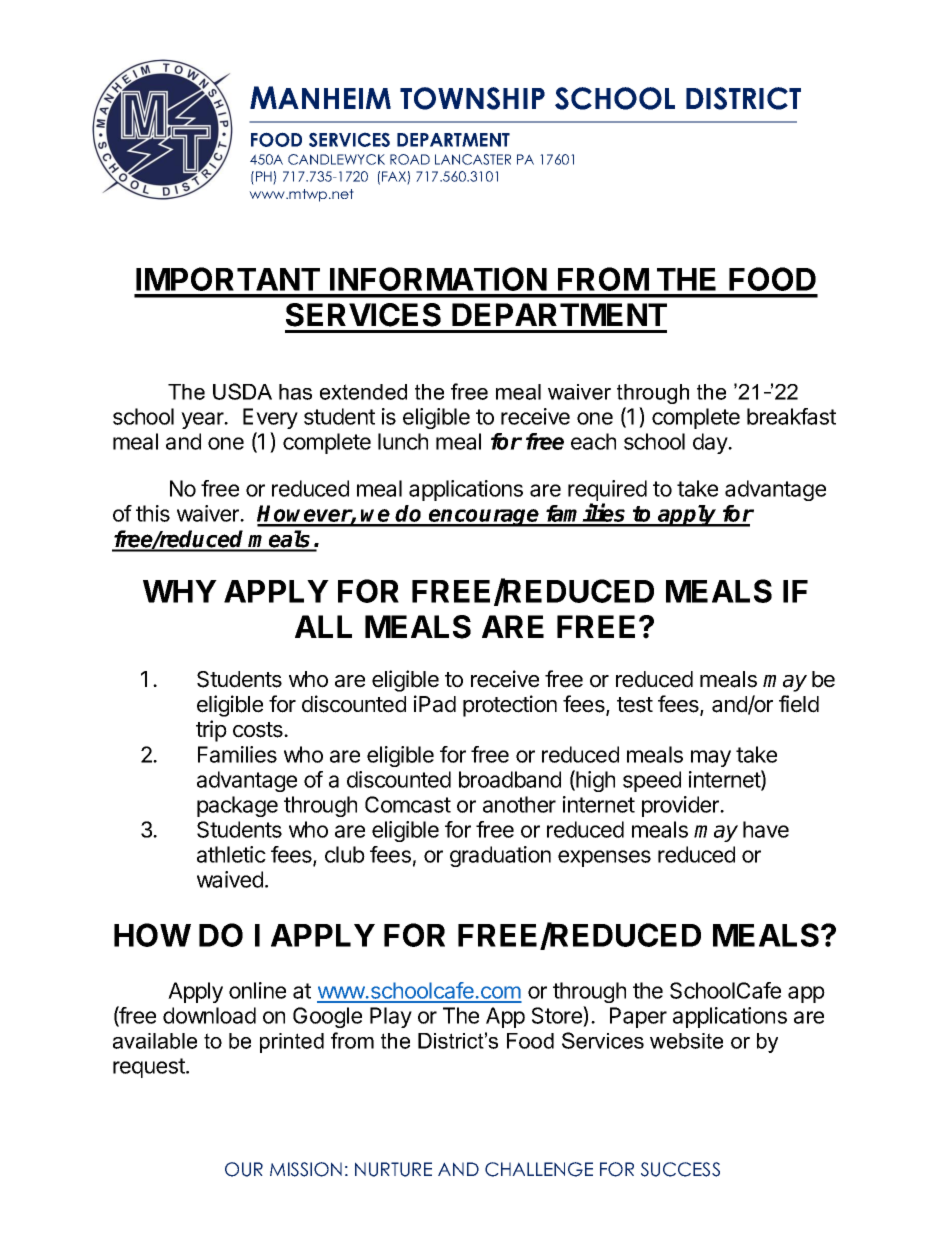  What do you see at coordinates (510, 706) in the document?
I see `protection` at bounding box center [510, 706].
